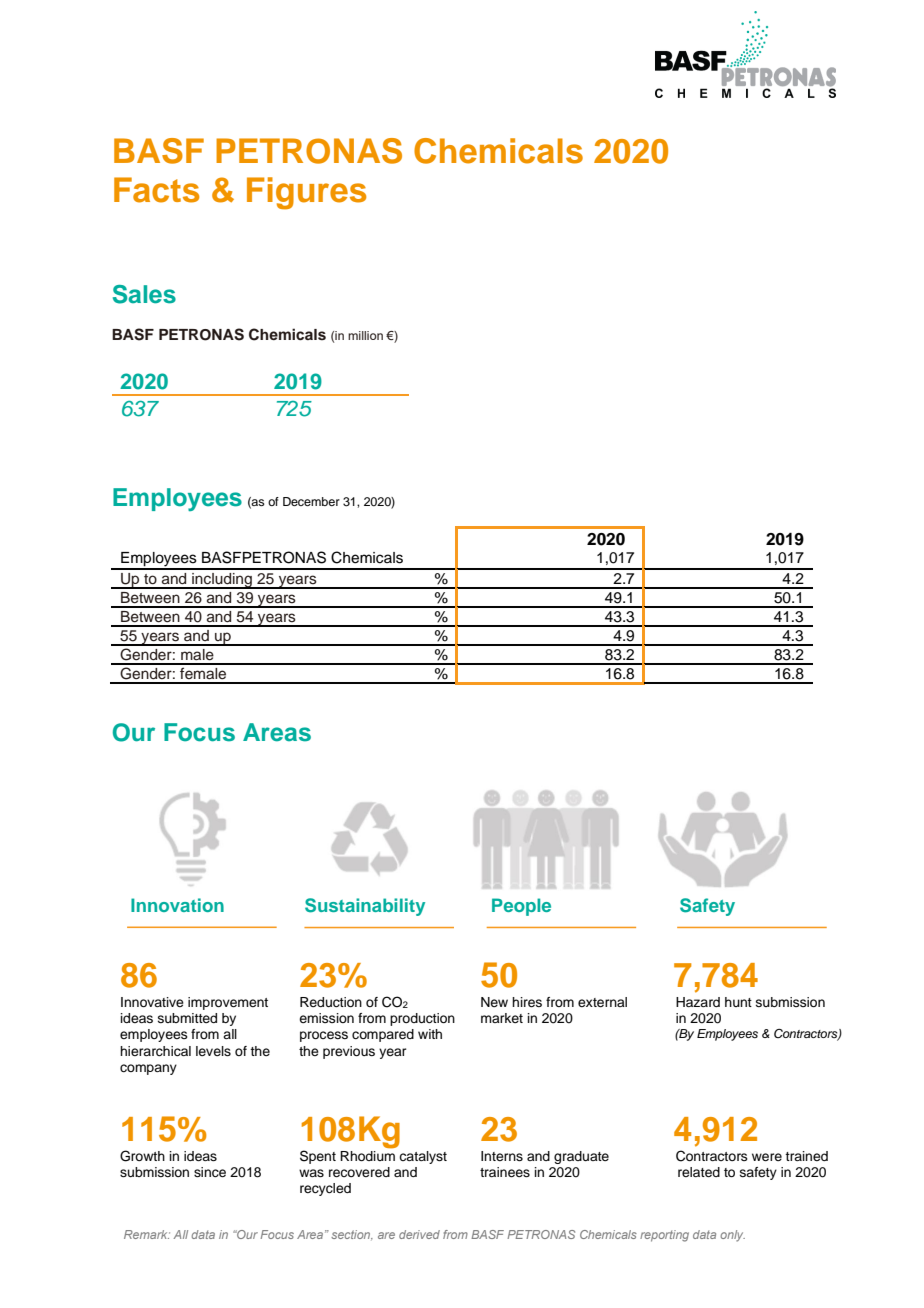  I want to click on Innovation, so click(177, 905).
